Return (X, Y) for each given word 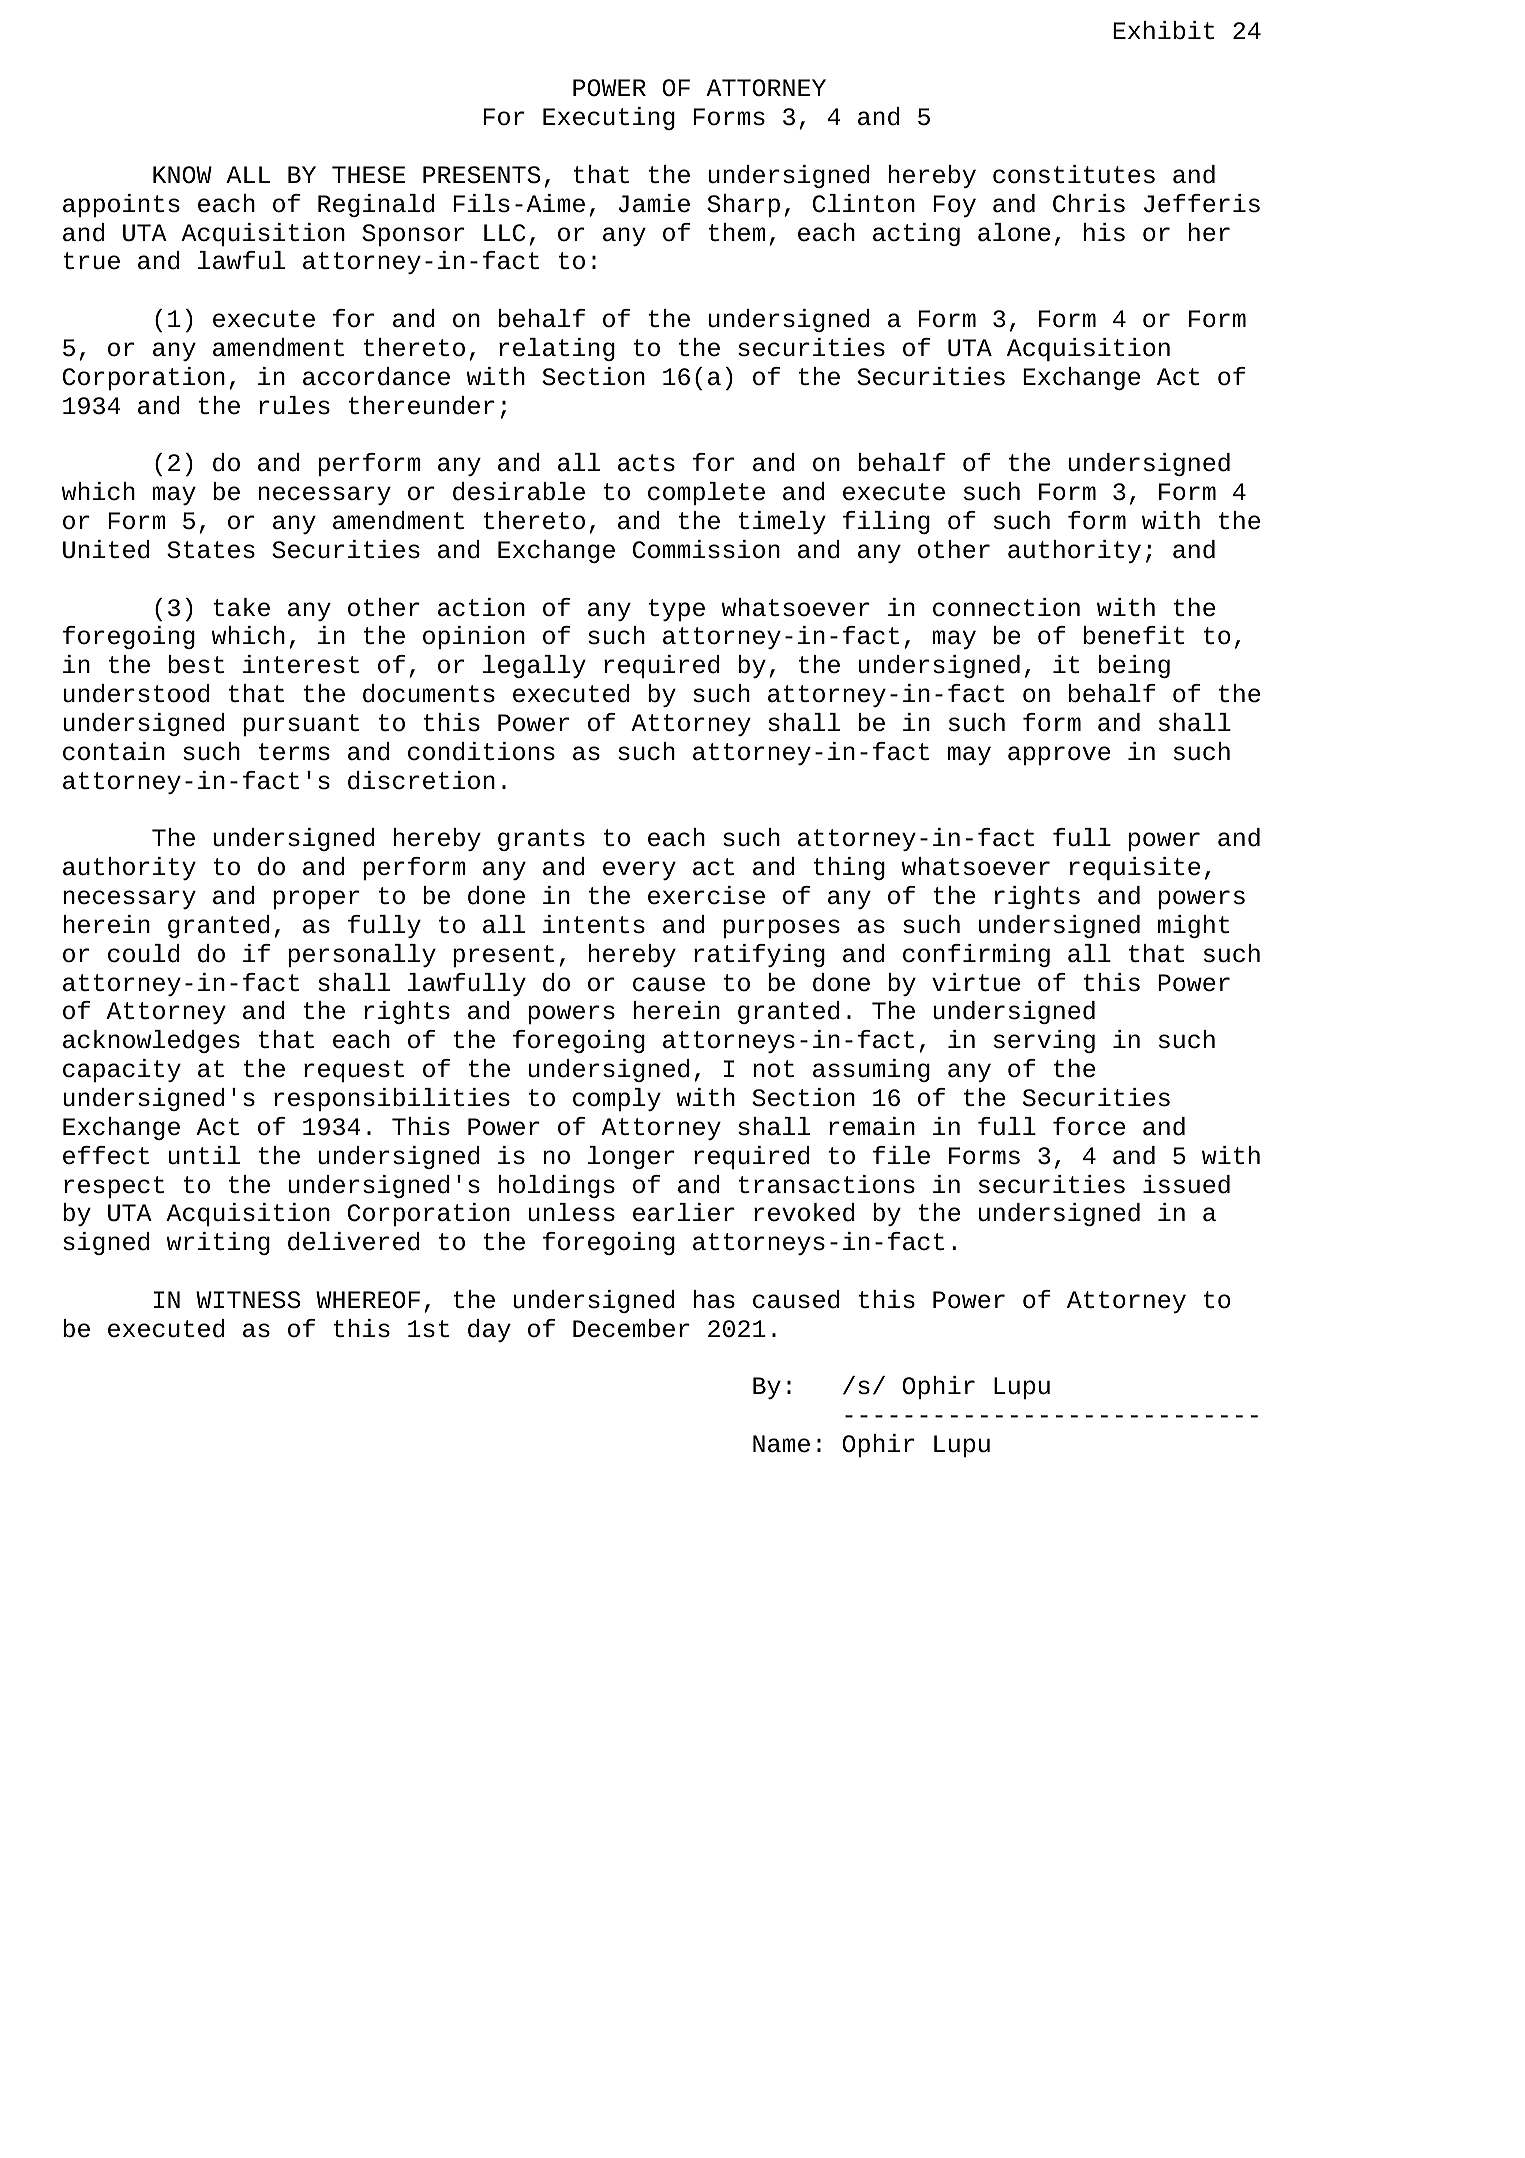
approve (1059, 755)
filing (886, 522)
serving (1044, 1041)
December (631, 1328)
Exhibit (1163, 30)
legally (534, 666)
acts (646, 463)
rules (294, 405)
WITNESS (248, 1300)
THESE (369, 175)
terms (294, 752)
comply (617, 1099)
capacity (122, 1070)
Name (781, 1444)
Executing (609, 118)
